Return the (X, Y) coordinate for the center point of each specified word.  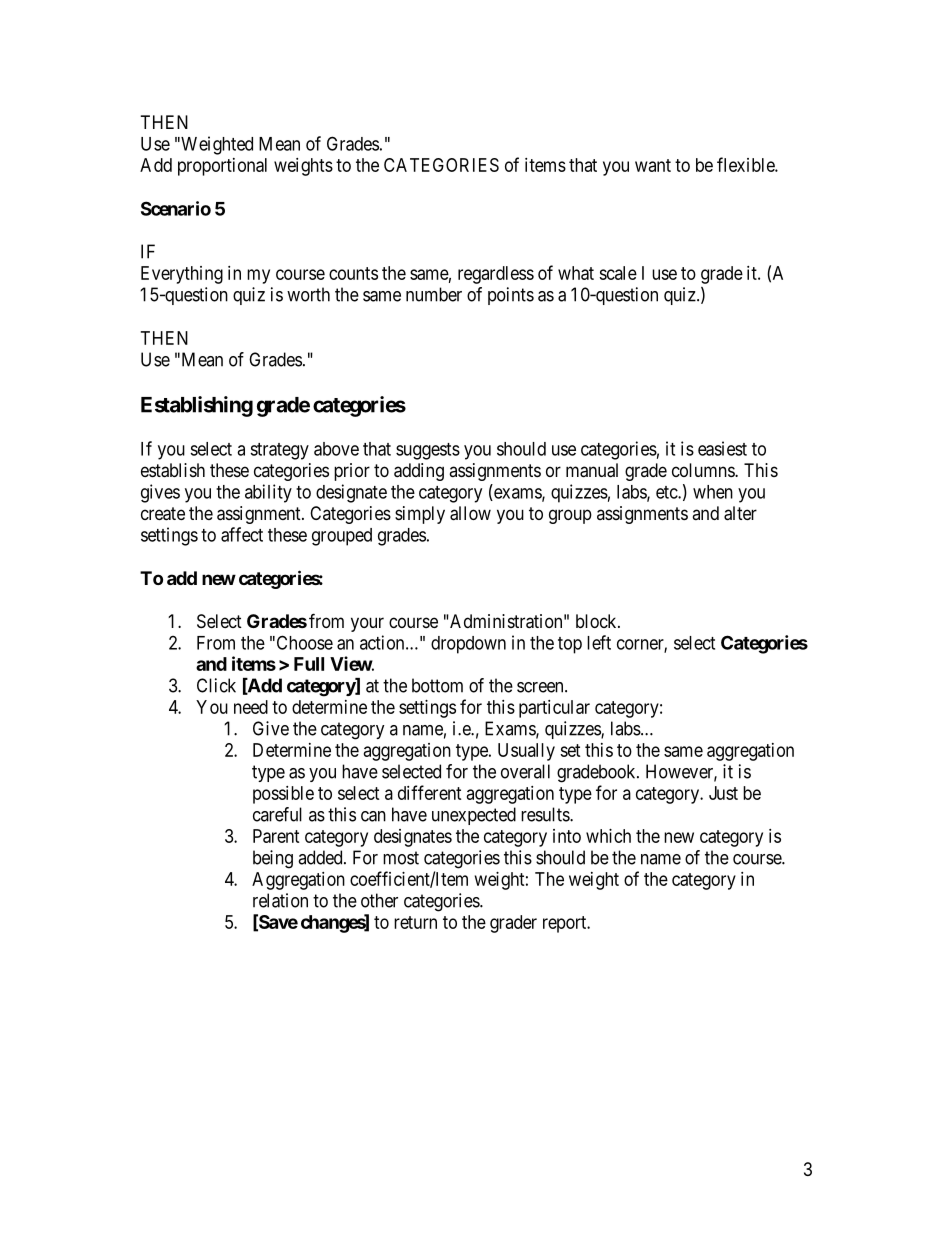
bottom (437, 685)
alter (740, 513)
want (653, 165)
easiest (722, 448)
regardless (496, 275)
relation (280, 900)
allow (470, 513)
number (434, 294)
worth (308, 294)
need (251, 707)
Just (723, 793)
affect (242, 534)
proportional (222, 167)
